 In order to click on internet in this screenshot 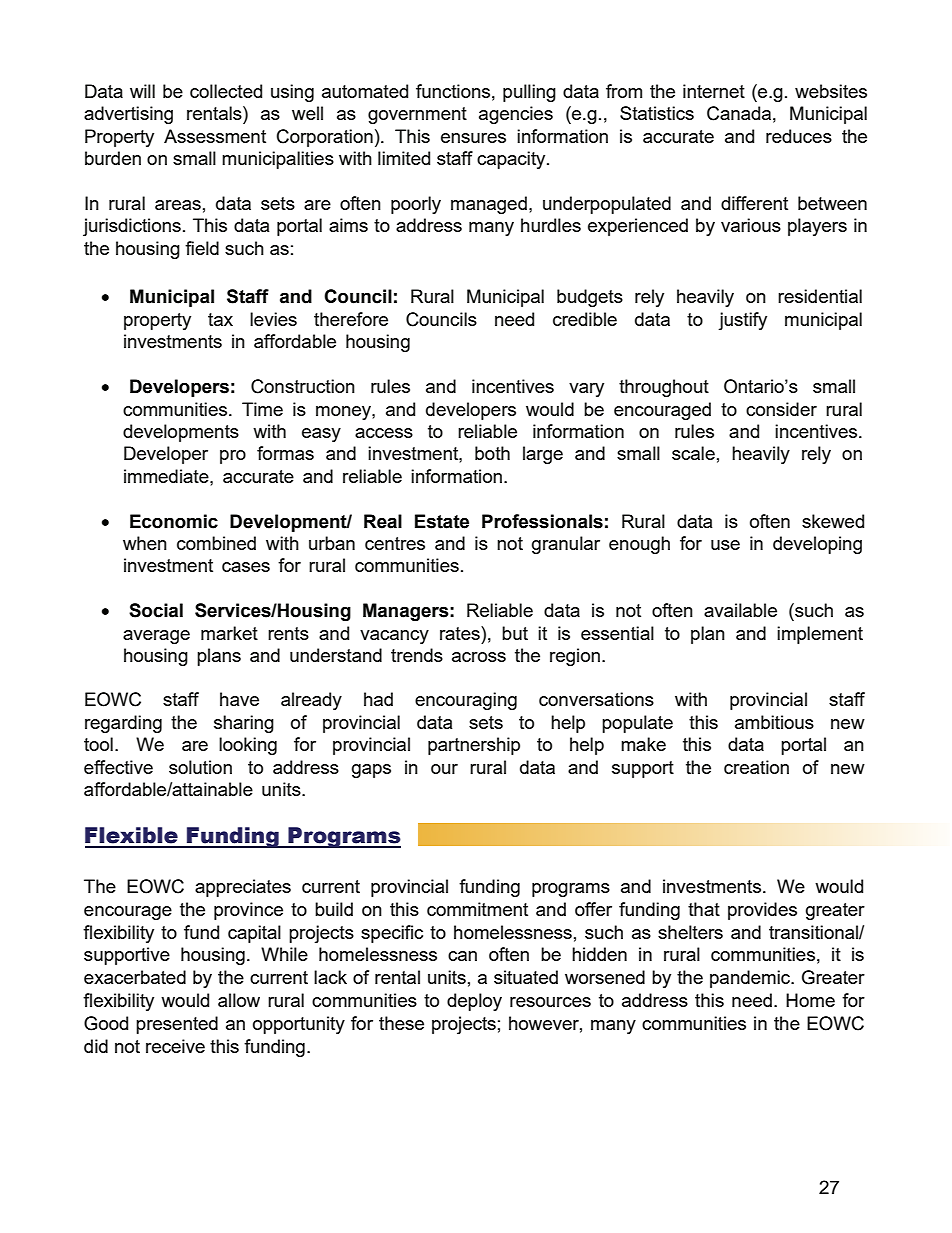, I will do `click(714, 91)`.
